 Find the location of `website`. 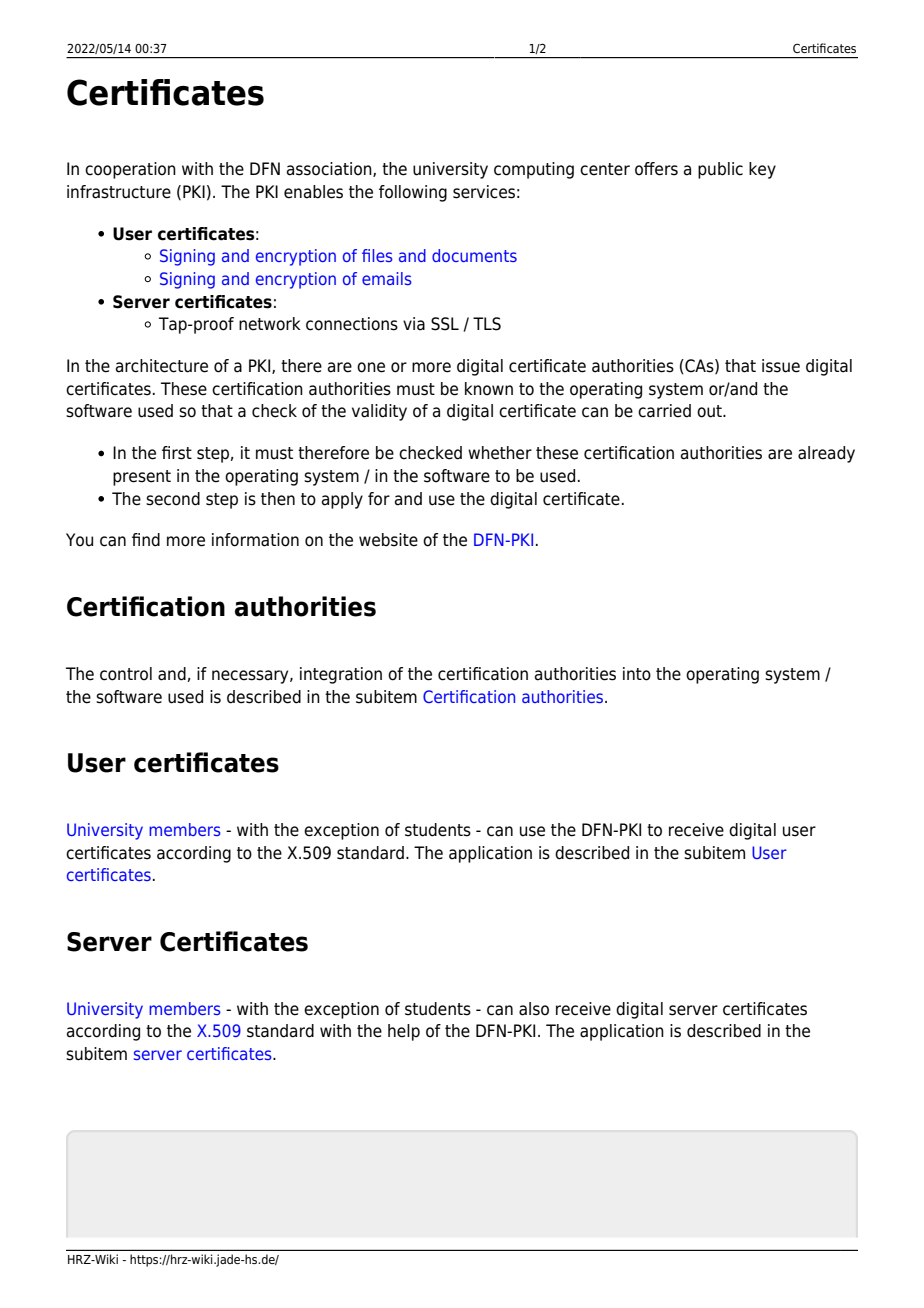

website is located at coordinates (388, 540).
